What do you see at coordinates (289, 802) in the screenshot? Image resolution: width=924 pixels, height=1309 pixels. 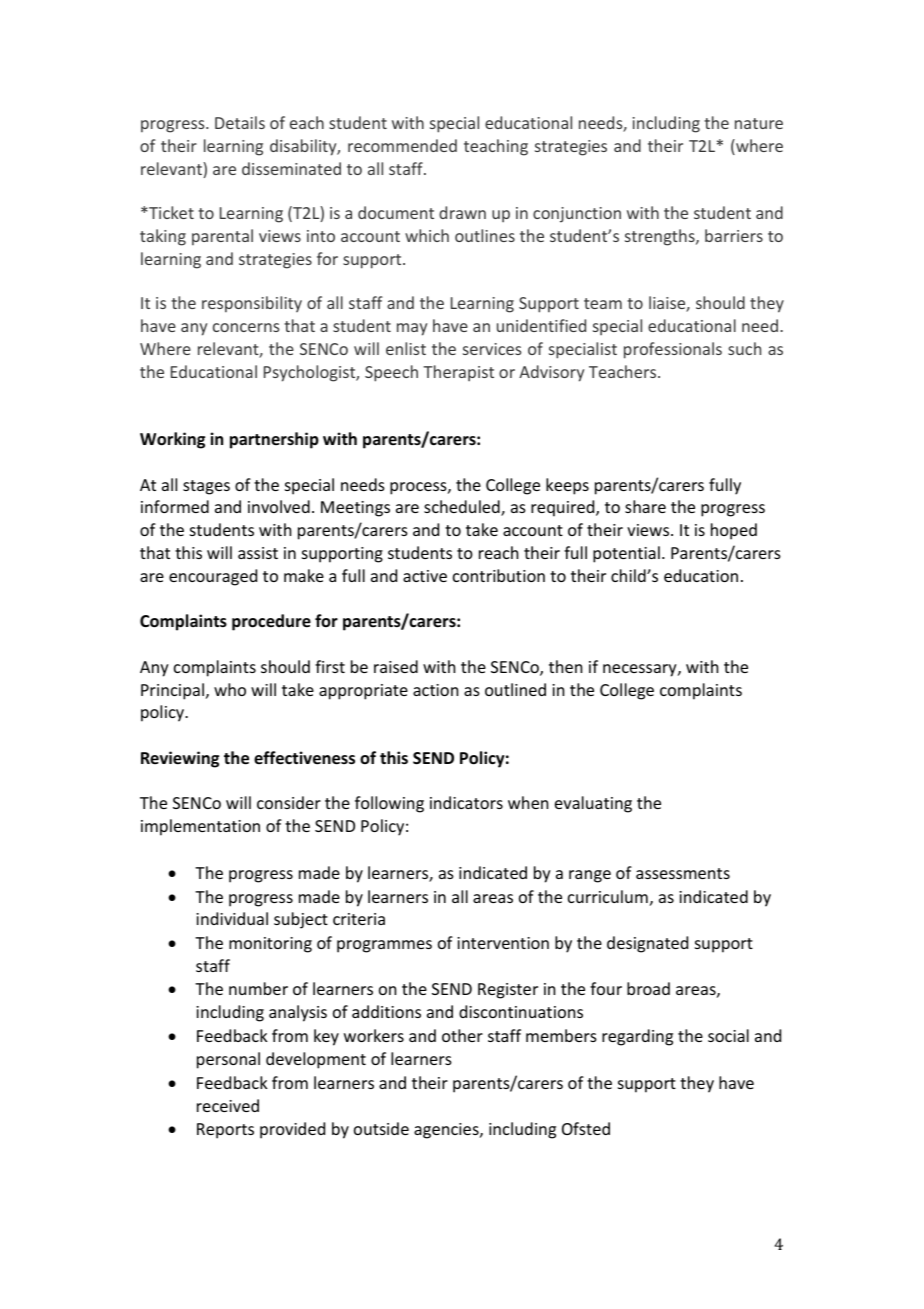 I see `consider` at bounding box center [289, 802].
